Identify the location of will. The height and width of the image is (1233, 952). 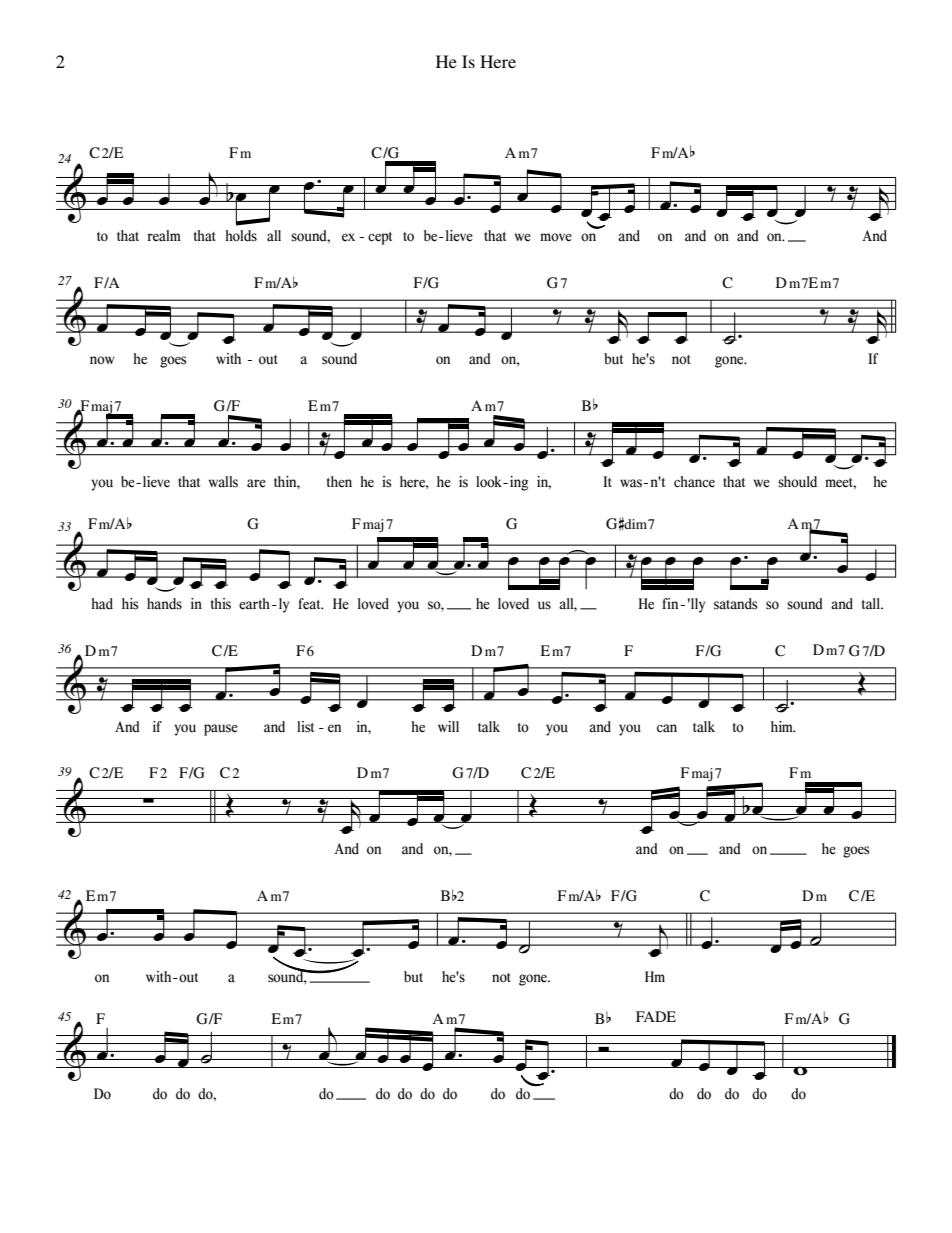
(448, 726).
